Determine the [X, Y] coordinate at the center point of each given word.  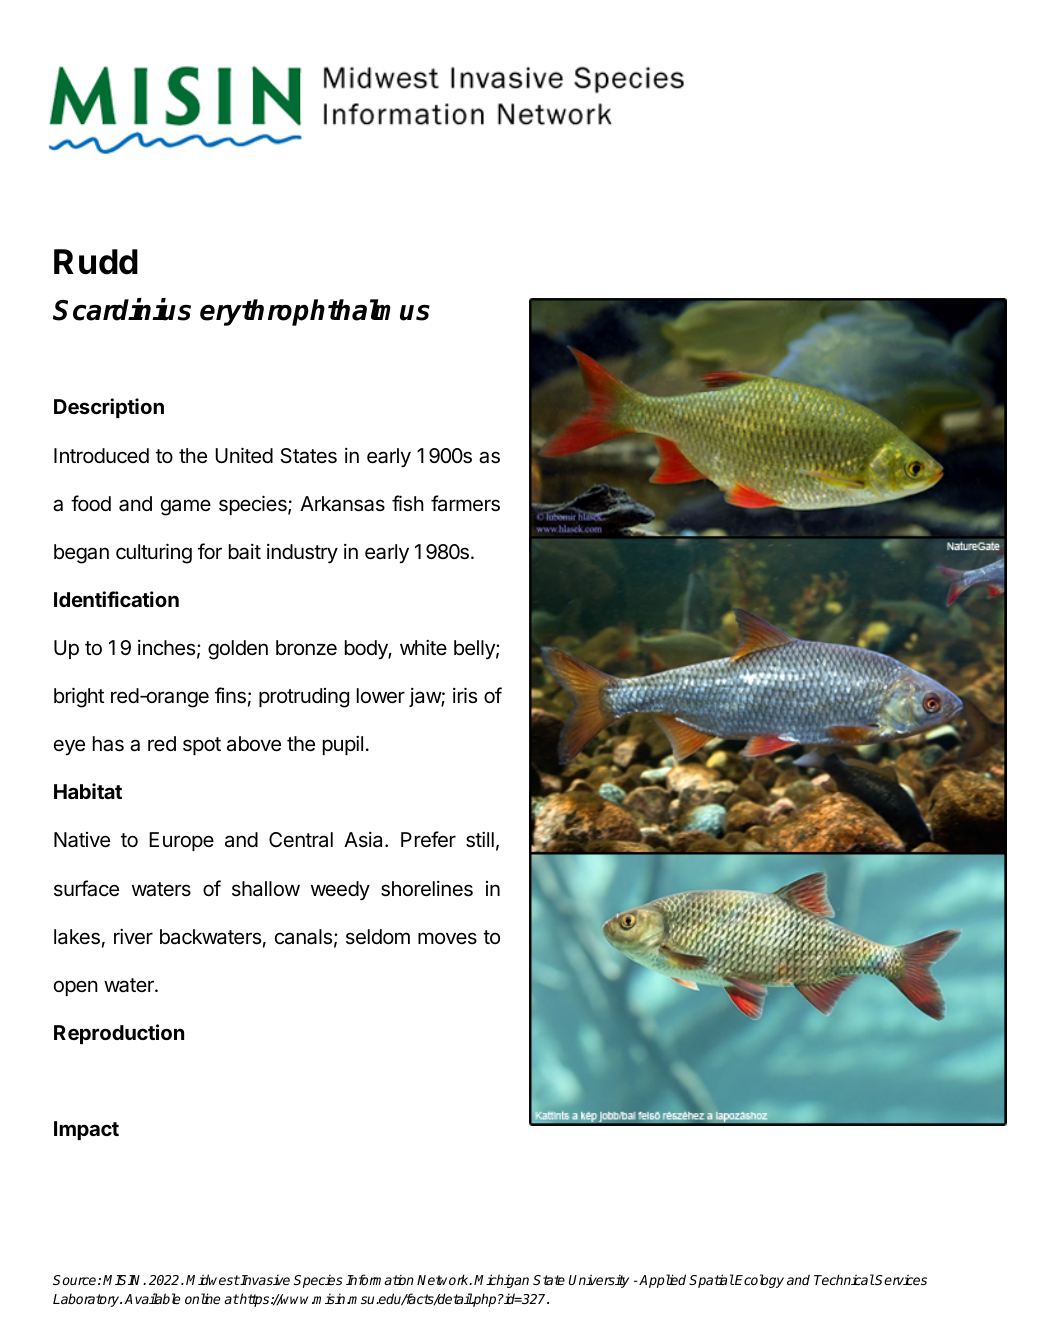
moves [447, 938]
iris [465, 695]
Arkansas [342, 504]
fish [408, 503]
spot [202, 746]
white [423, 647]
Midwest [213, 1279]
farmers [465, 503]
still [480, 840]
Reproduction [119, 1034]
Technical [844, 1279]
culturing [154, 553]
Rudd [96, 262]
